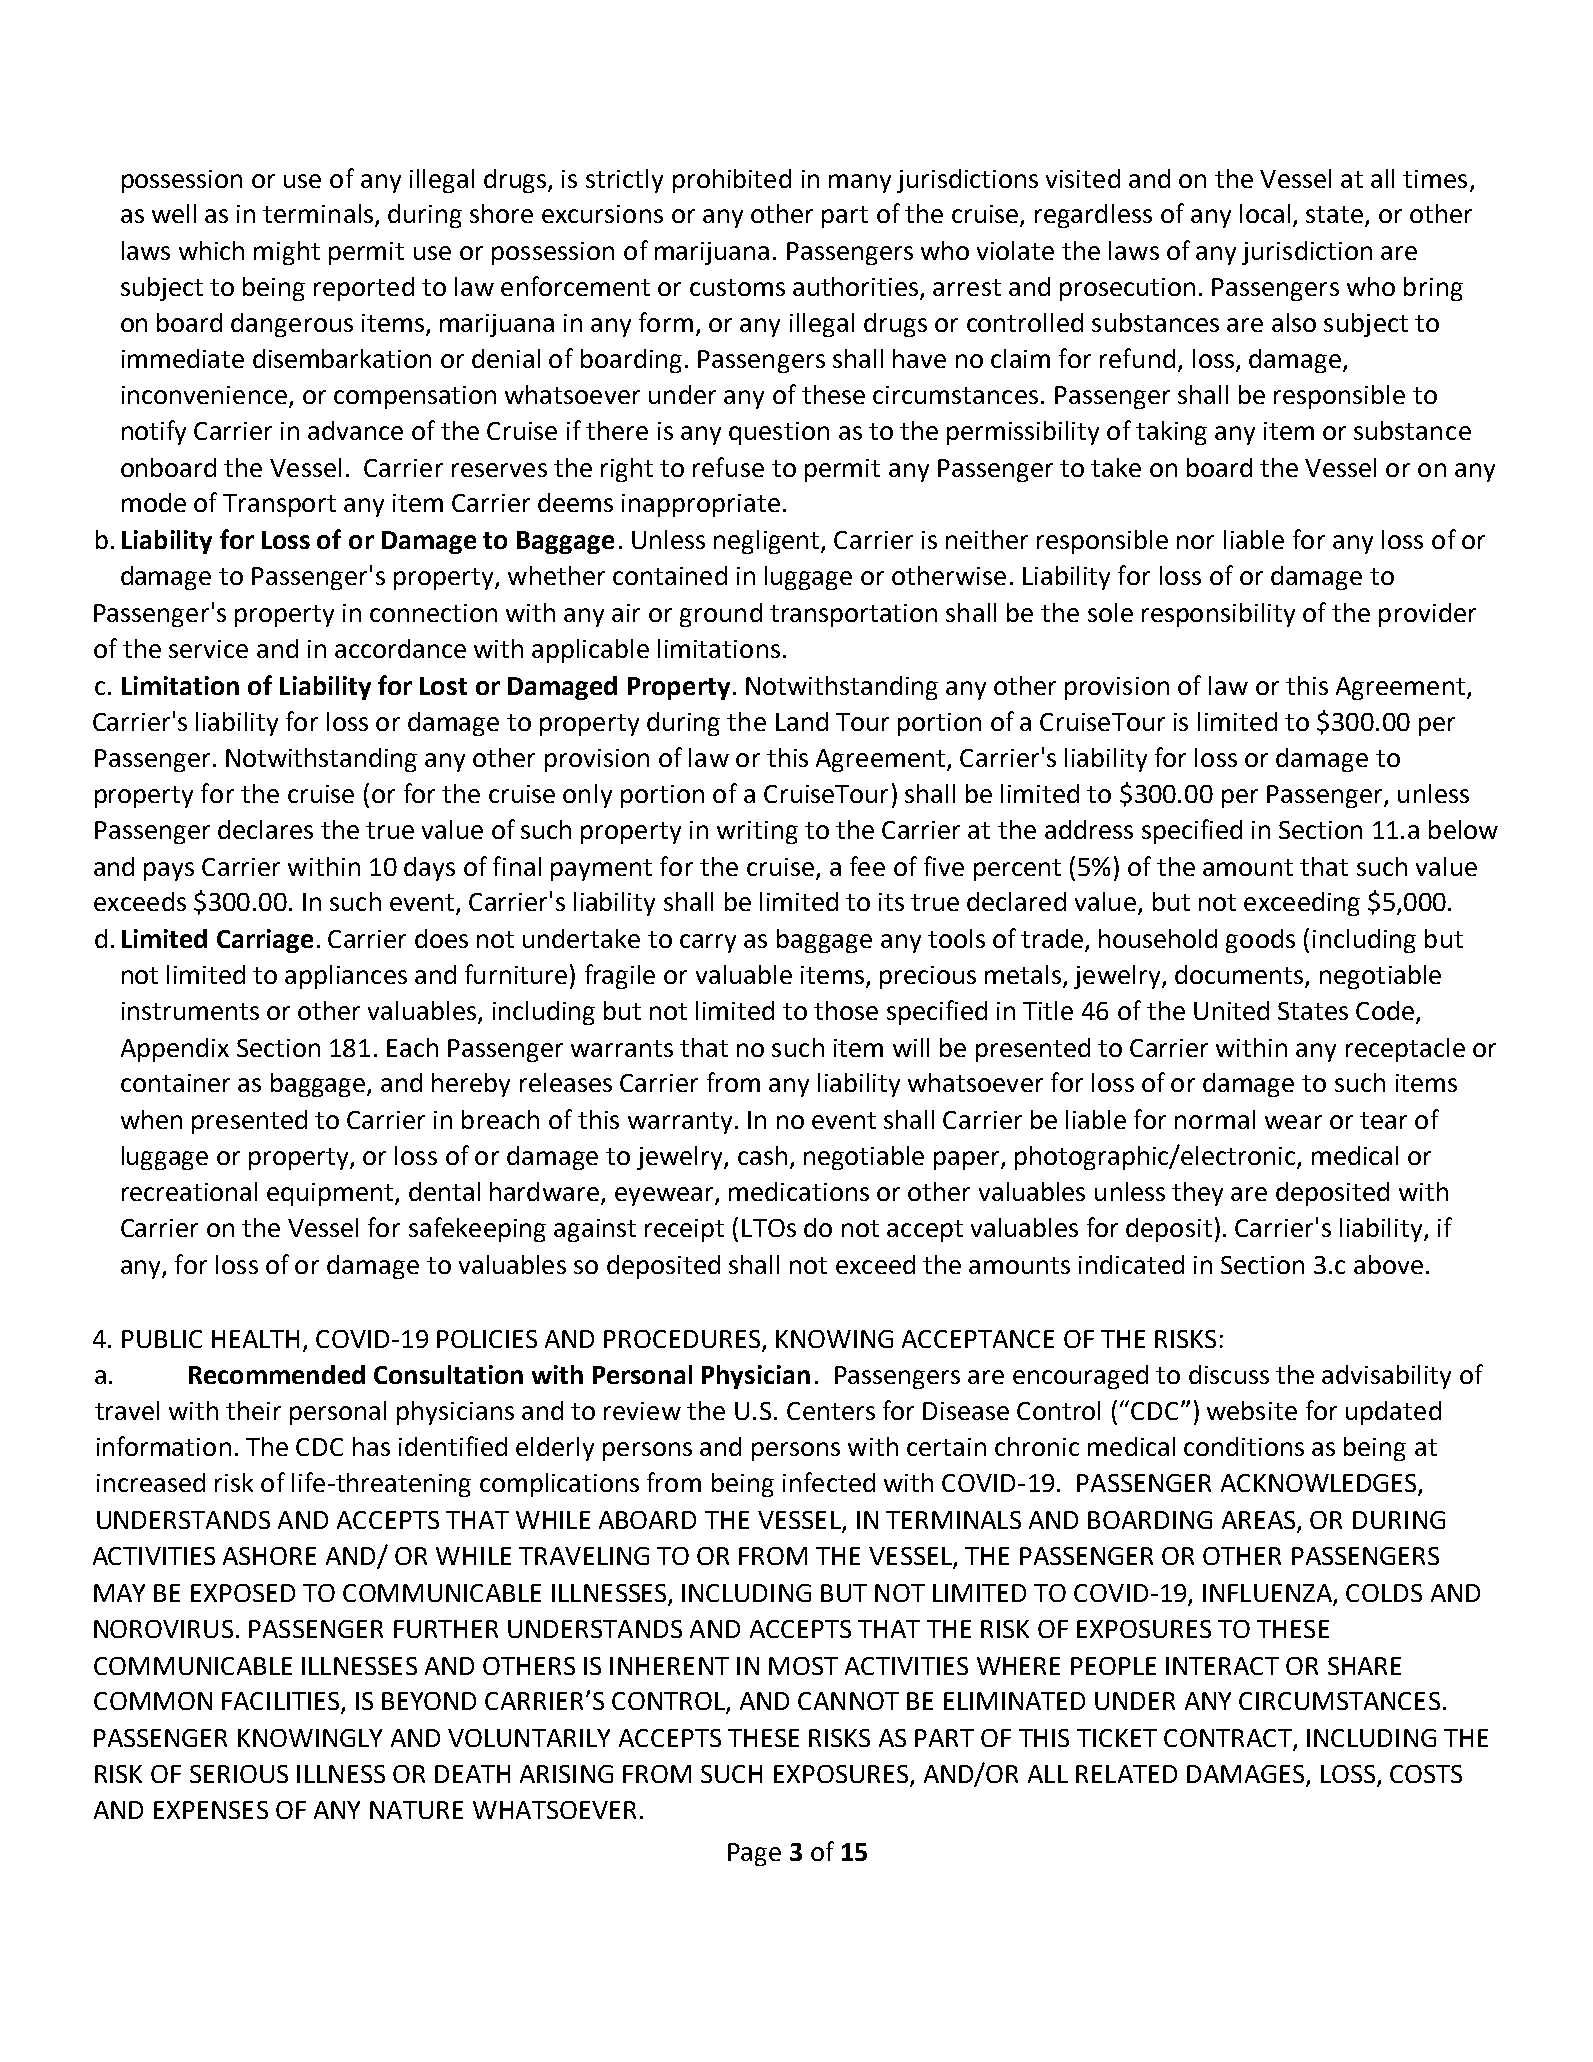 The width and height of the document is (1593, 2062). What do you see at coordinates (732, 181) in the document?
I see `prohibited` at bounding box center [732, 181].
